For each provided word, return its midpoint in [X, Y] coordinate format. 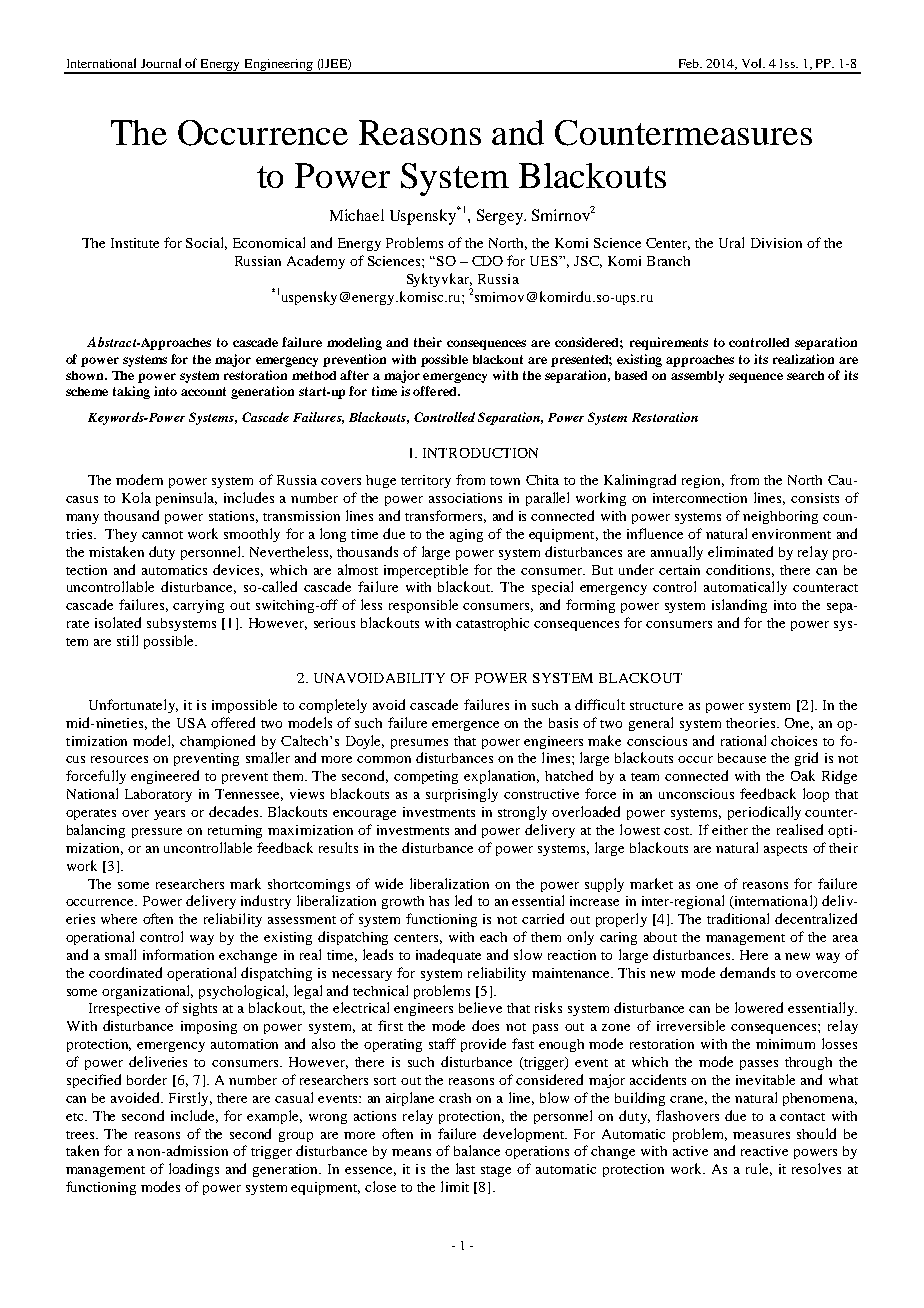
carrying [198, 606]
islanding [739, 606]
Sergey [501, 217]
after [354, 375]
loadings [194, 1170]
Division [776, 243]
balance [477, 1150]
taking [131, 392]
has [439, 901]
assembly [697, 377]
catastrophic [492, 624]
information [178, 954]
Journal [161, 63]
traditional [738, 918]
